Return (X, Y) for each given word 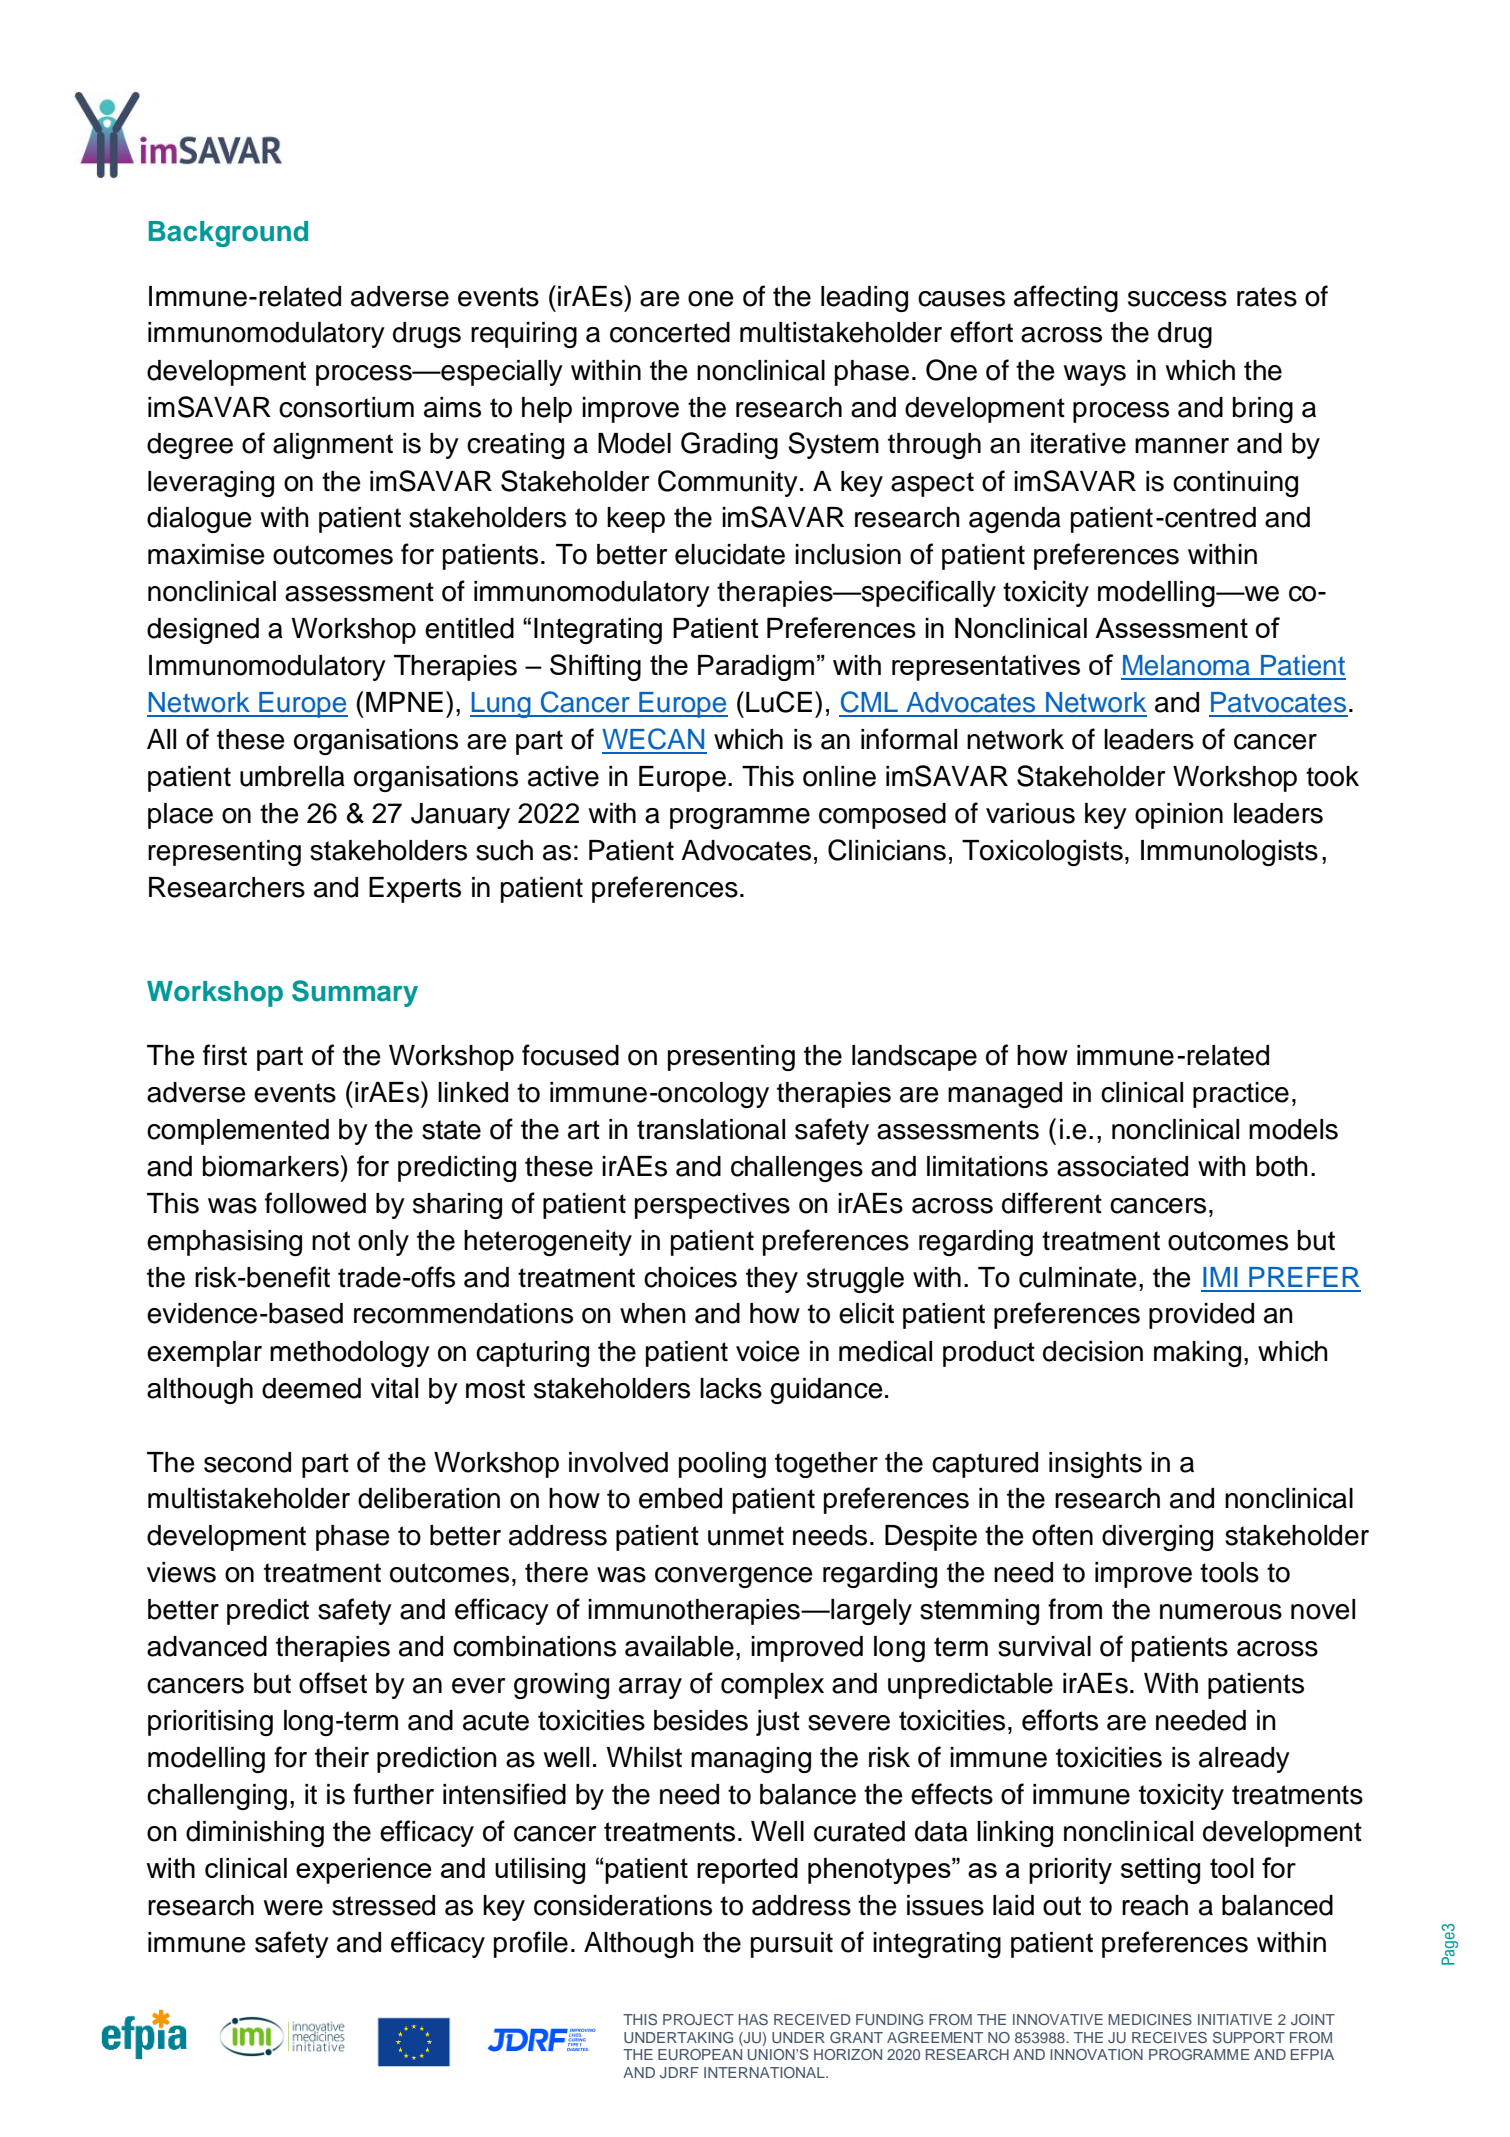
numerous (1221, 1612)
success (1177, 299)
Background (228, 234)
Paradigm (756, 668)
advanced (207, 1646)
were (293, 1908)
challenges (797, 1169)
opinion (1179, 816)
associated (1122, 1166)
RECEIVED (812, 2020)
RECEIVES (1169, 2038)
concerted (670, 332)
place (180, 816)
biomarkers (271, 1166)
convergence (734, 1577)
